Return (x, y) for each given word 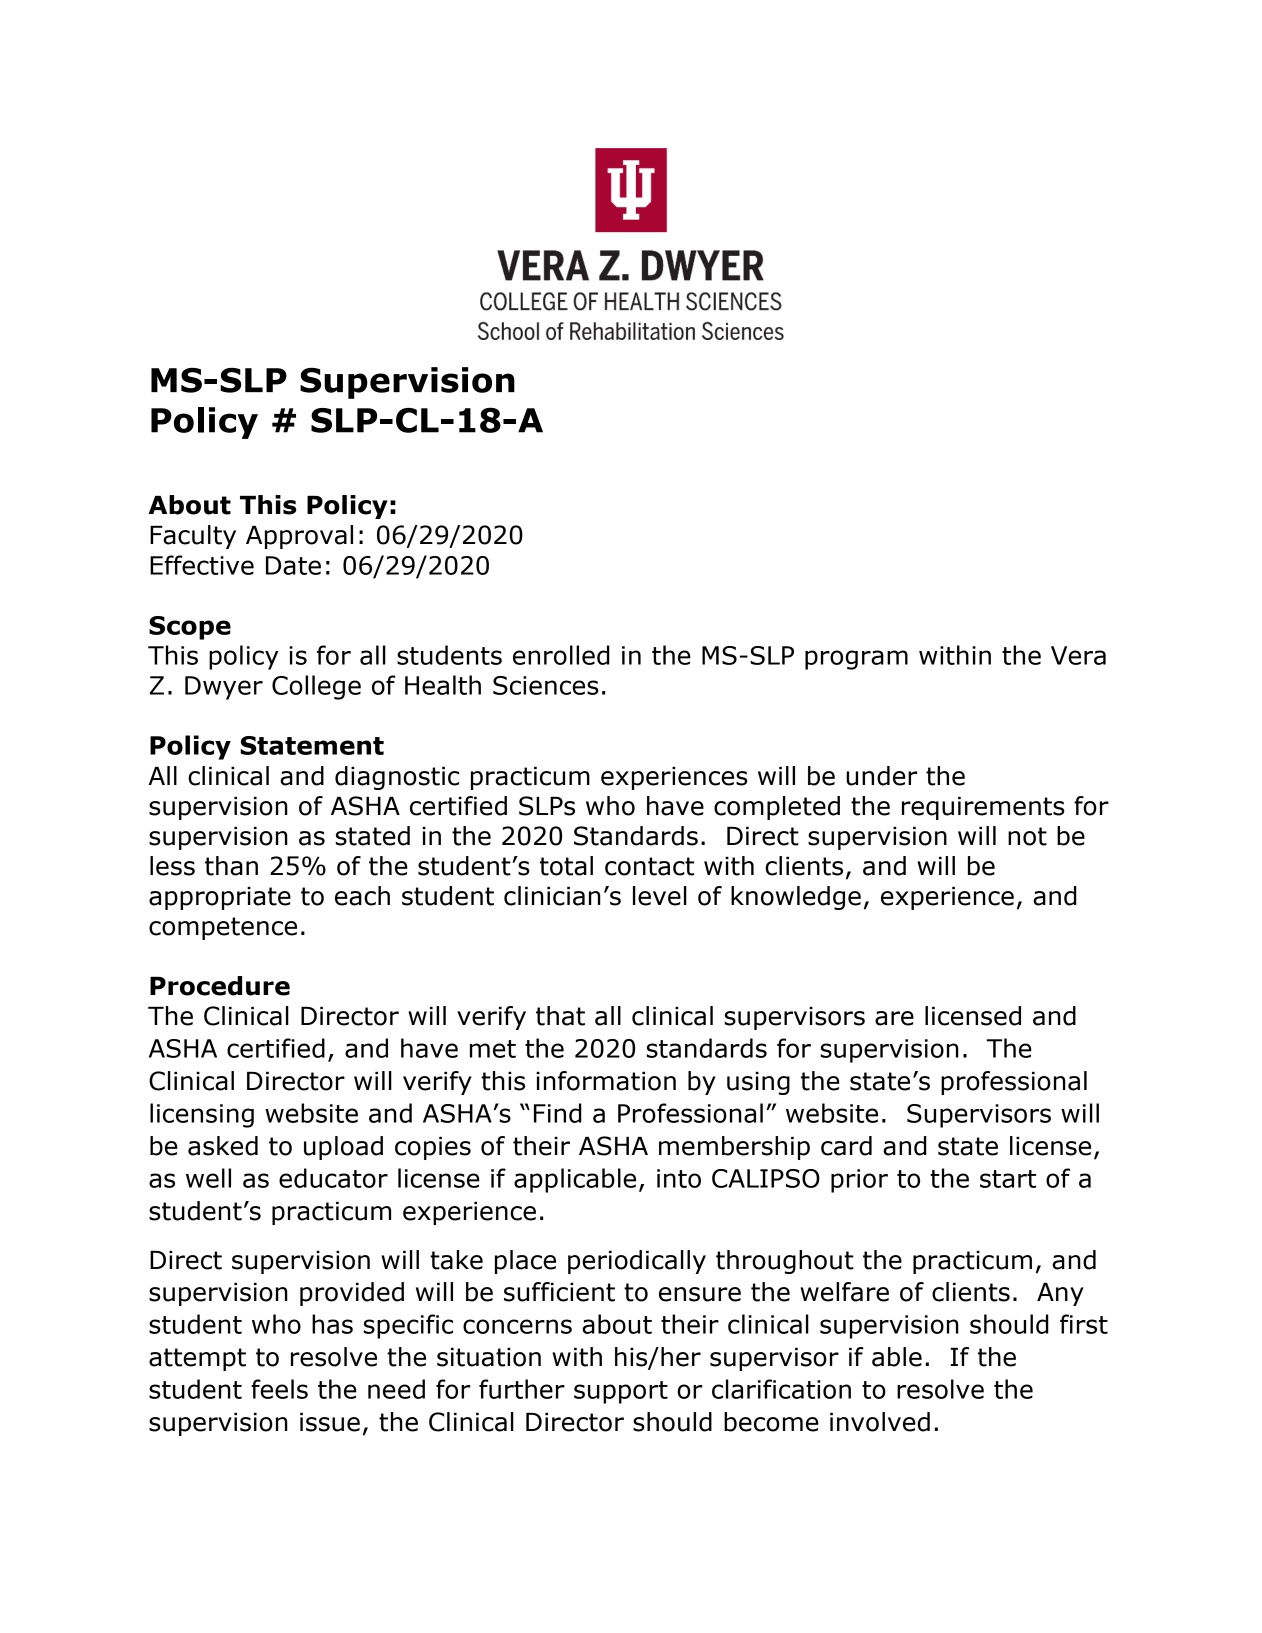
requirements (983, 808)
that (560, 1016)
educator (333, 1178)
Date (293, 565)
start (1008, 1179)
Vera (1078, 655)
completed (777, 808)
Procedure (220, 986)
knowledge (796, 898)
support (621, 1392)
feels (279, 1389)
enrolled (561, 655)
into (679, 1178)
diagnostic (397, 778)
